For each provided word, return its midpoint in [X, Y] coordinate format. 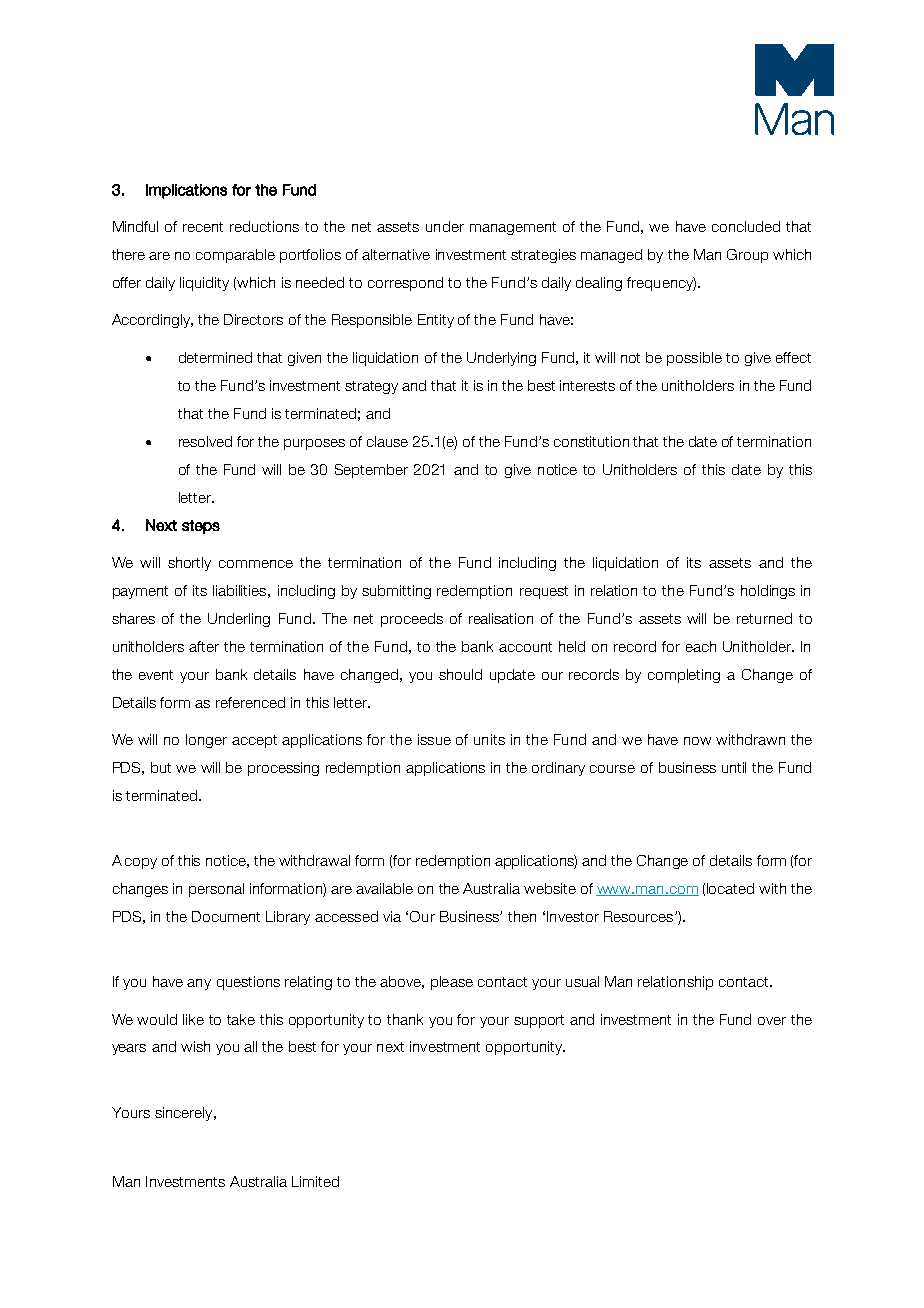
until [734, 767]
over [772, 1021]
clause [387, 441]
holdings [768, 592]
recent [203, 227]
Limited [315, 1181]
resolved [205, 441]
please [452, 983]
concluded [746, 226]
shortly [189, 564]
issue [434, 739]
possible [694, 359]
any [199, 984]
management [513, 228]
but [161, 767]
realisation [501, 618]
